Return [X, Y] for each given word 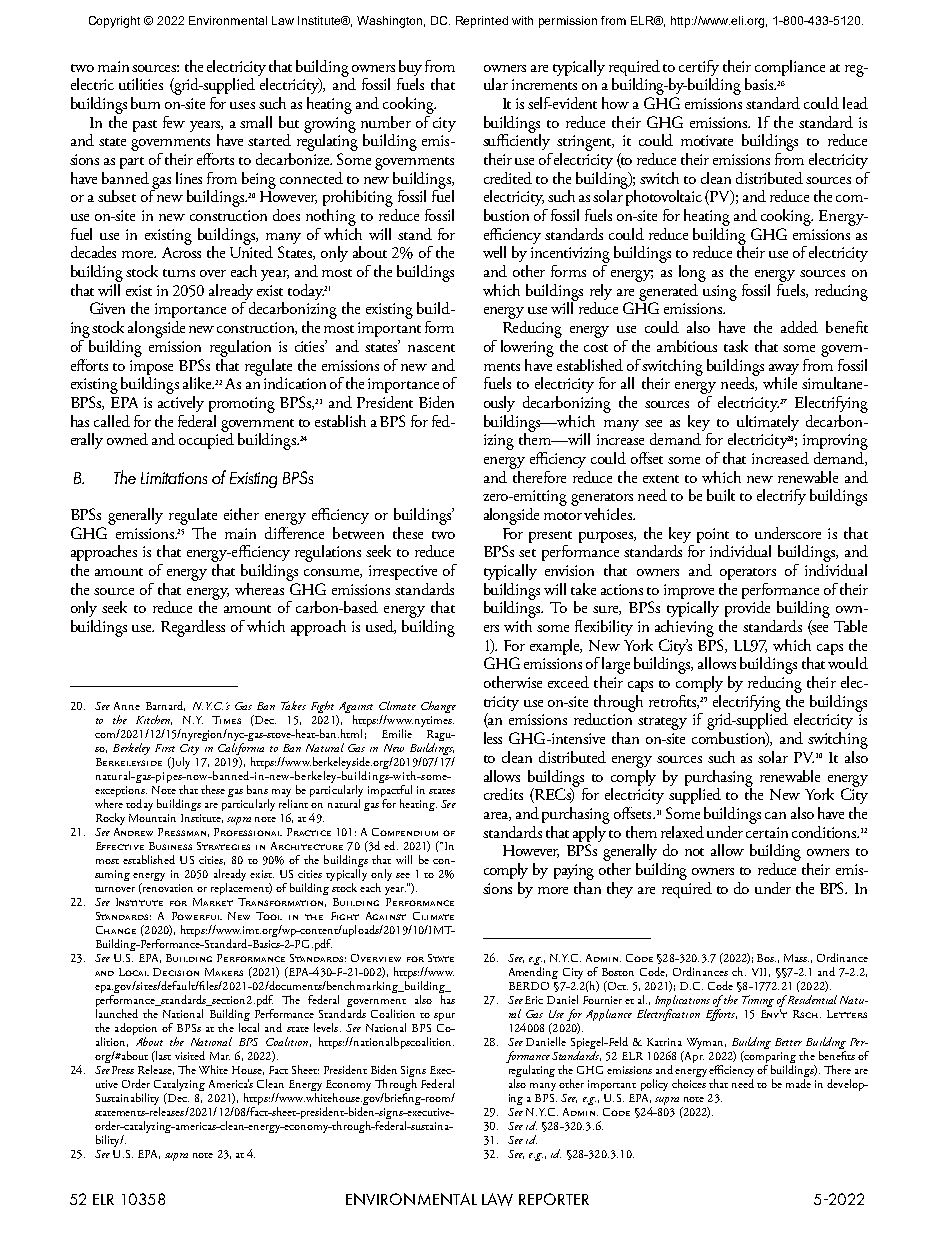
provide [747, 609]
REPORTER [554, 1199]
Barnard [165, 706]
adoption [136, 1030]
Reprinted [482, 22]
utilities [141, 84]
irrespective [403, 572]
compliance [790, 68]
